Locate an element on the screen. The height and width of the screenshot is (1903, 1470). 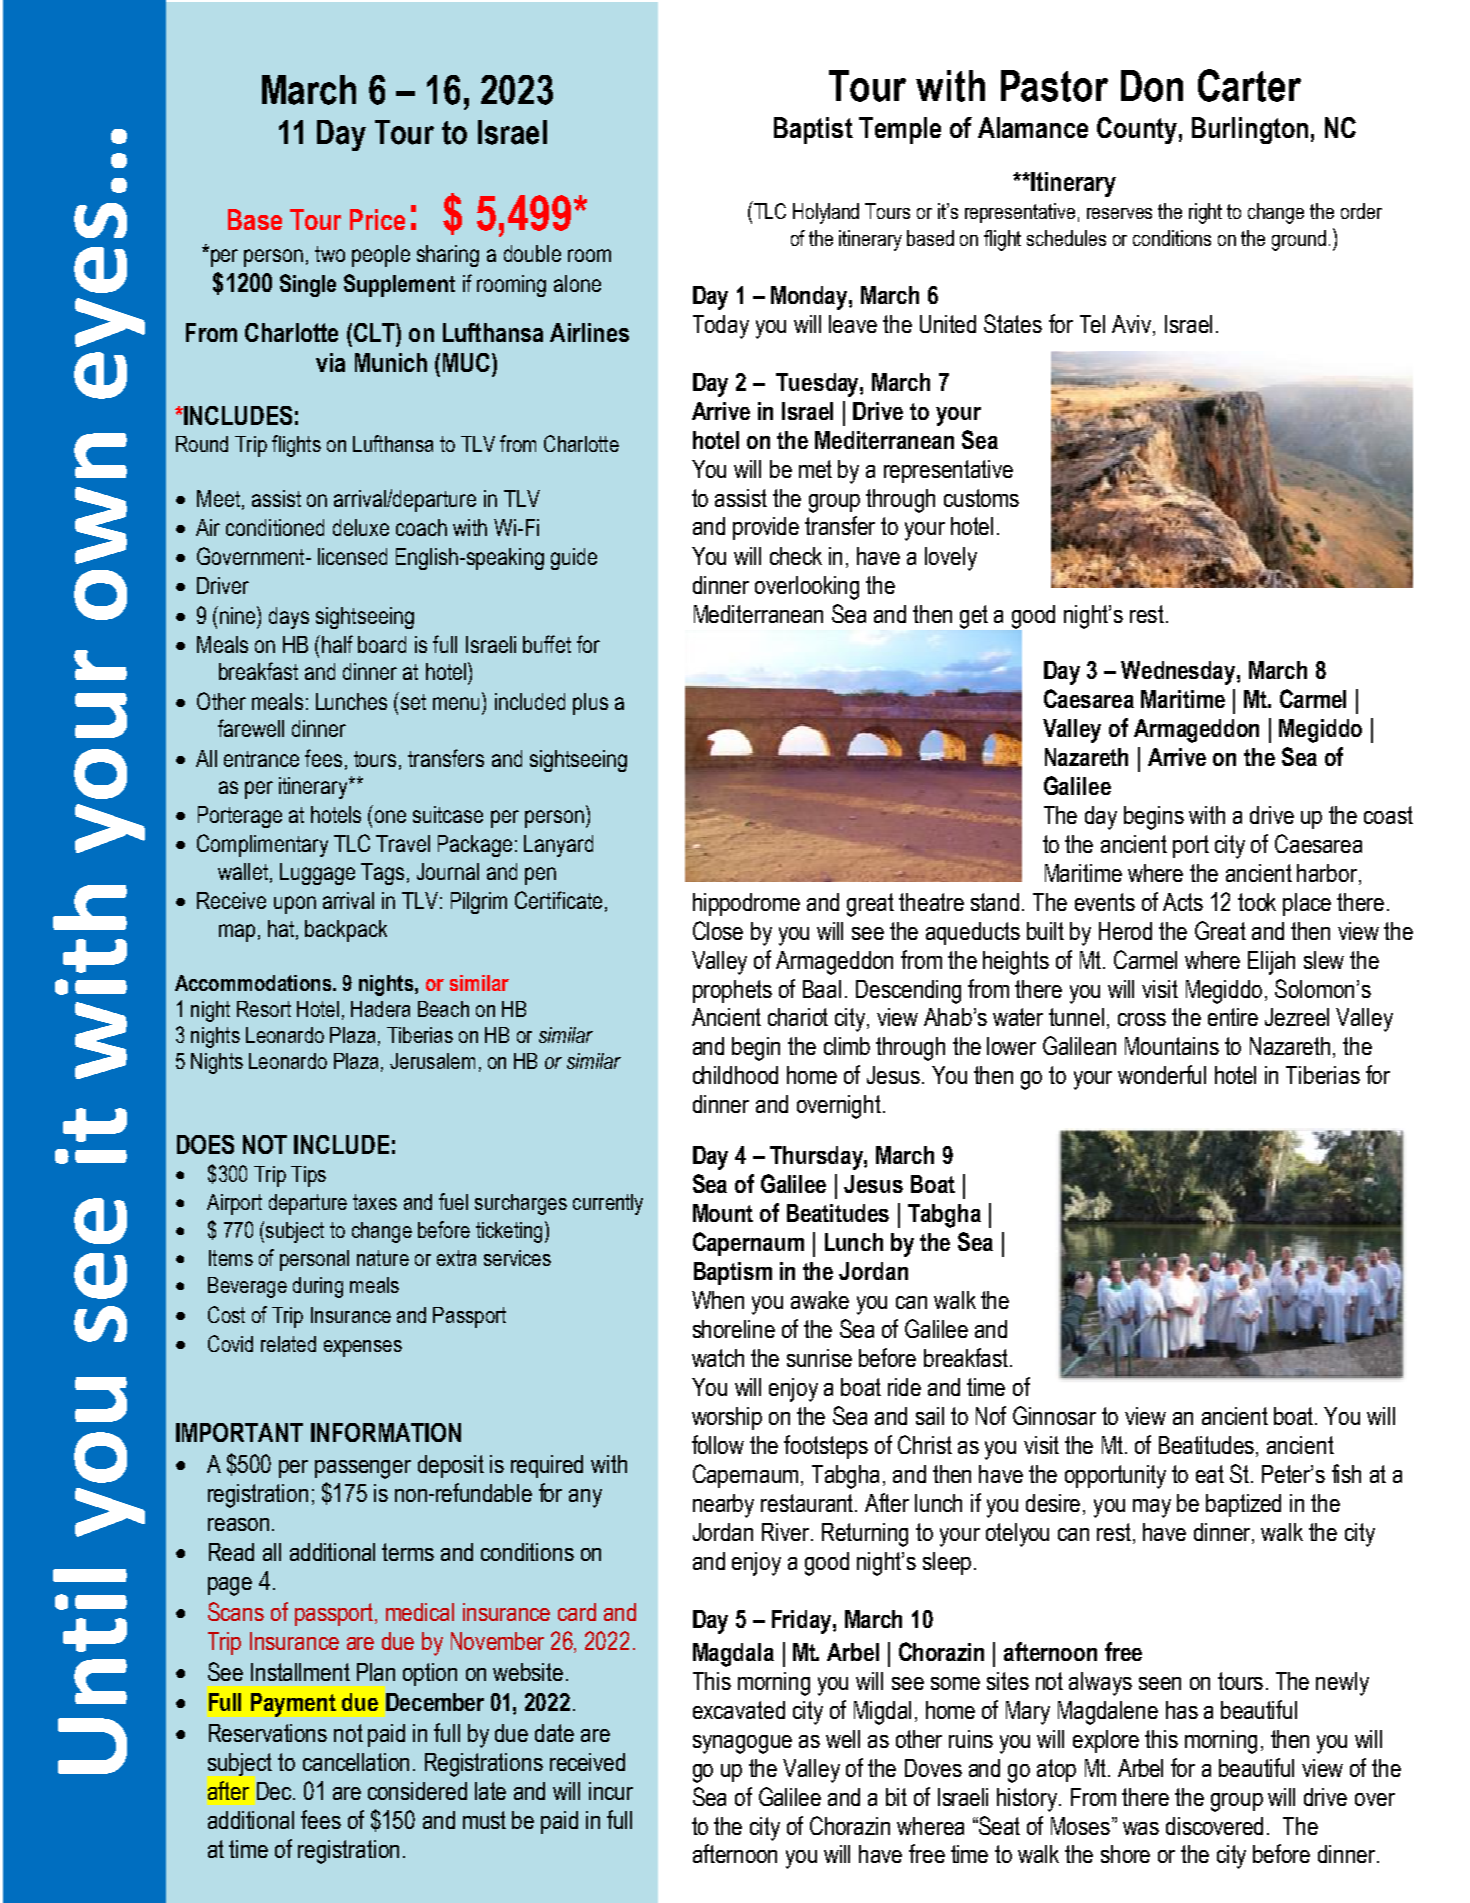
two is located at coordinates (330, 254).
